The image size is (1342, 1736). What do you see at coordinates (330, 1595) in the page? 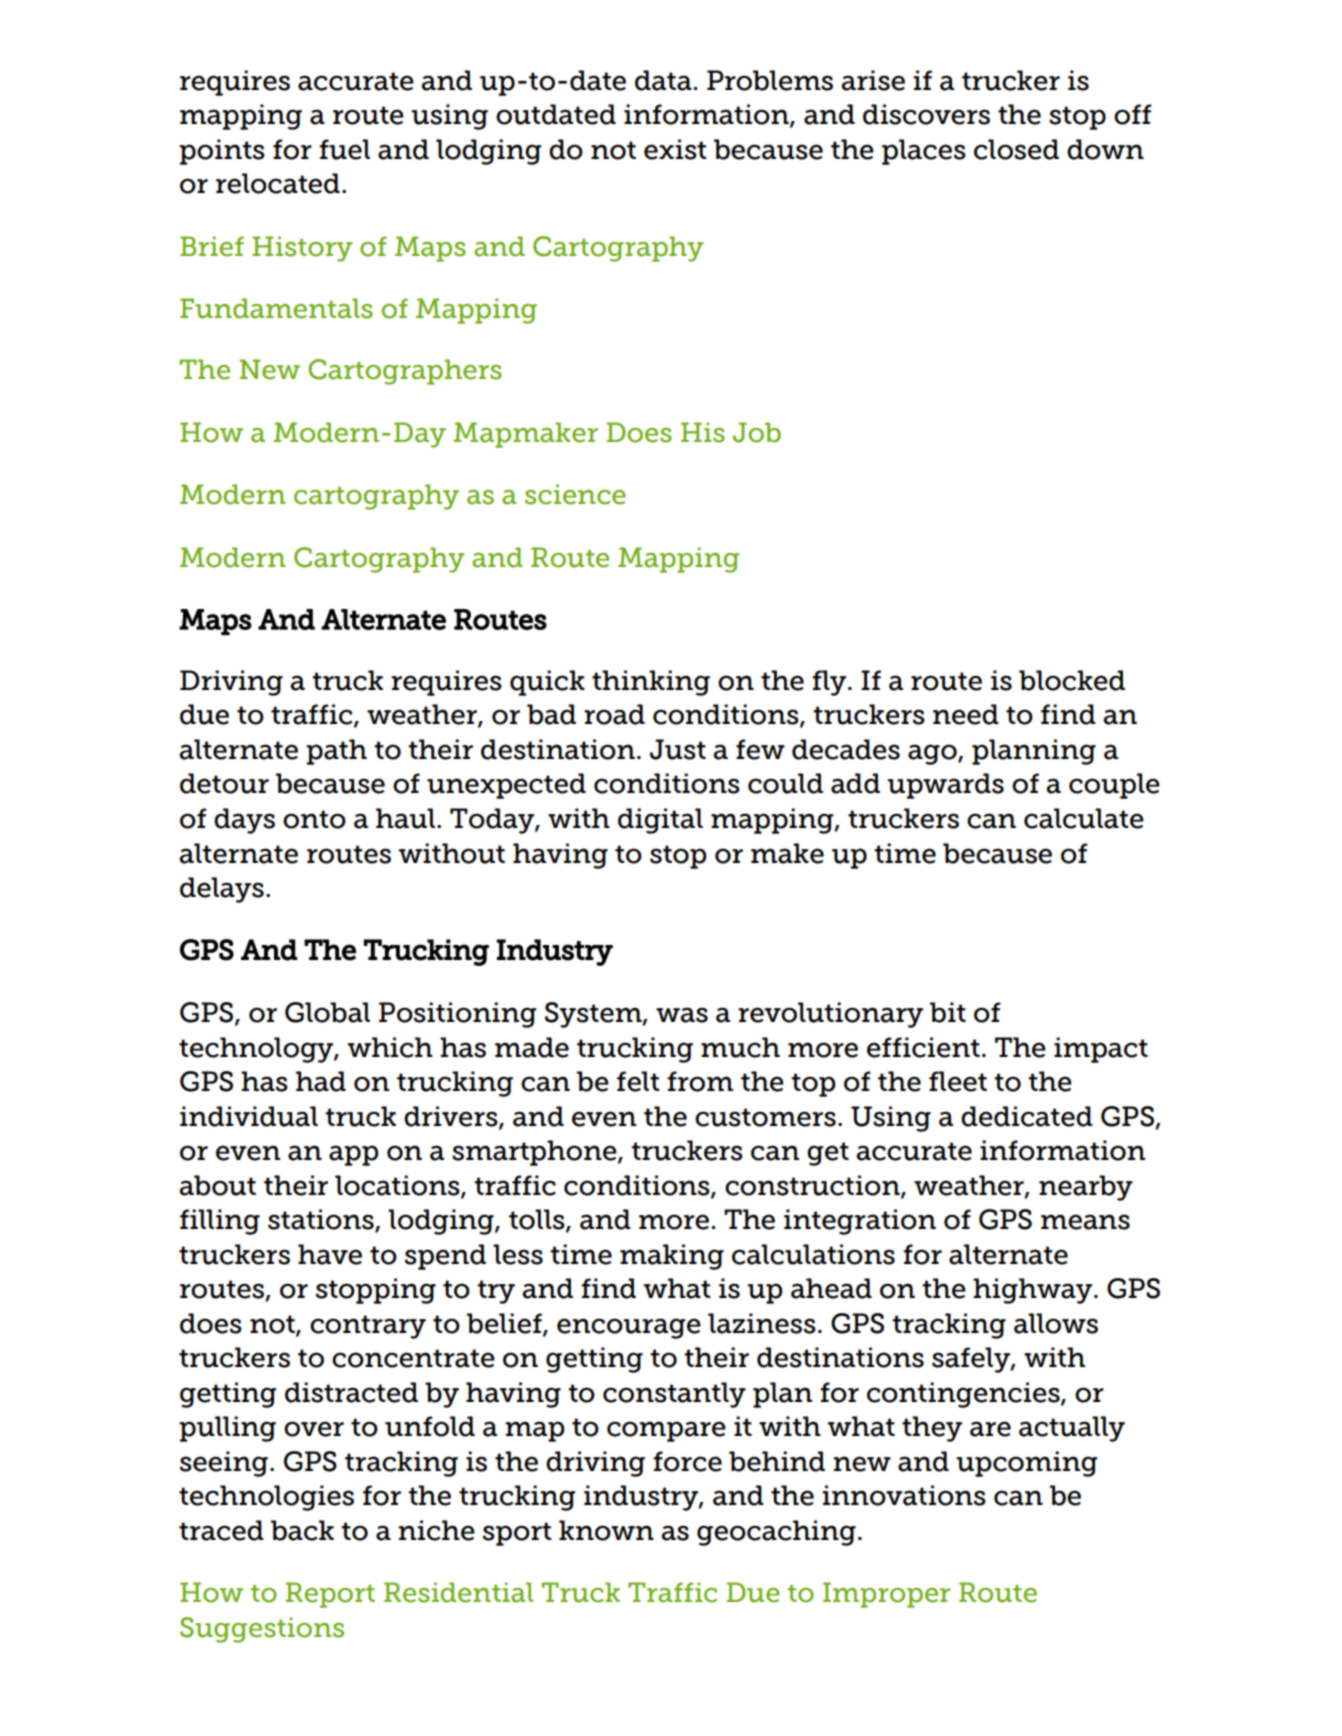
I see `Report` at bounding box center [330, 1595].
